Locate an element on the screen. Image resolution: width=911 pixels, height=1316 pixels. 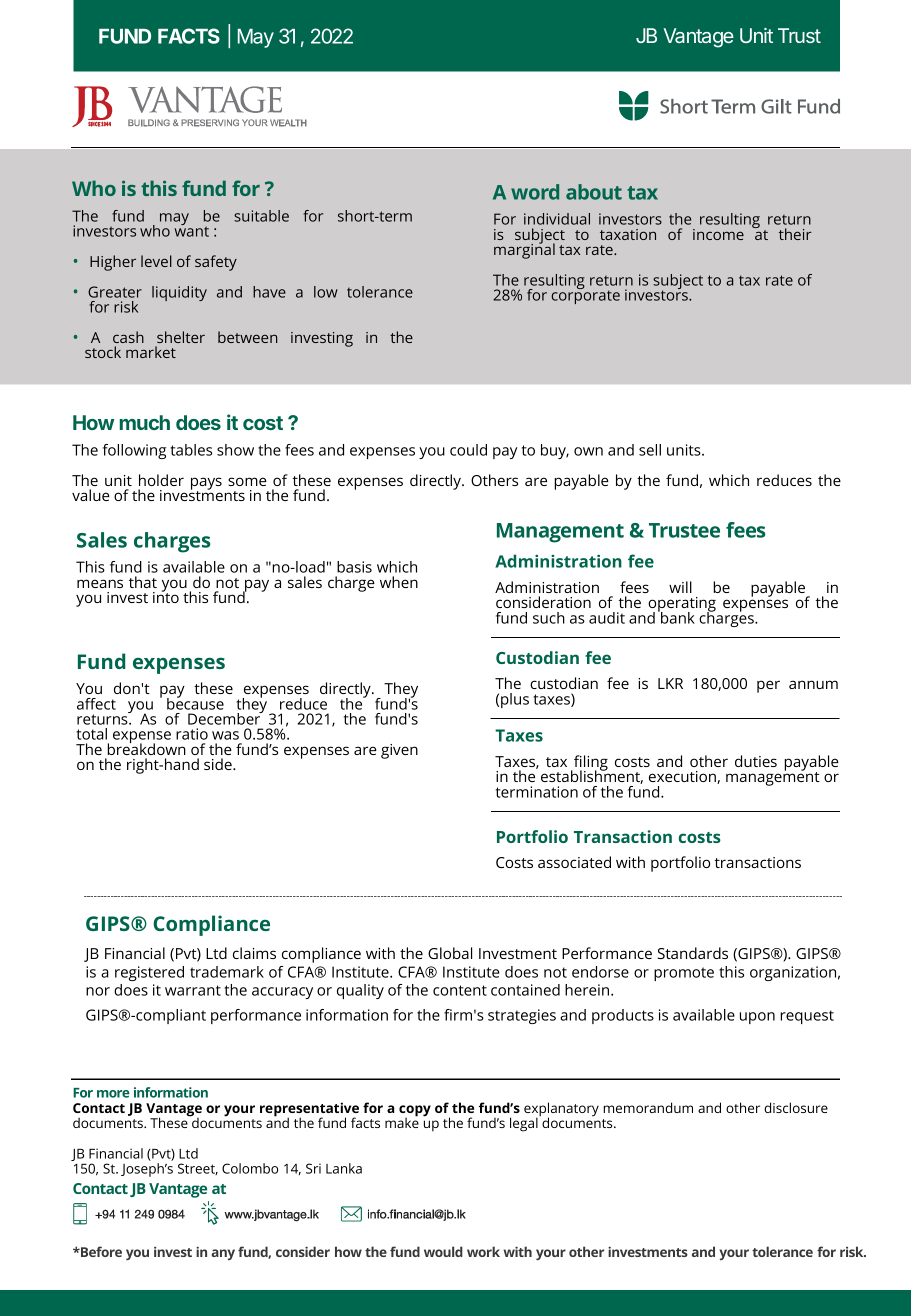
marginal is located at coordinates (524, 250).
